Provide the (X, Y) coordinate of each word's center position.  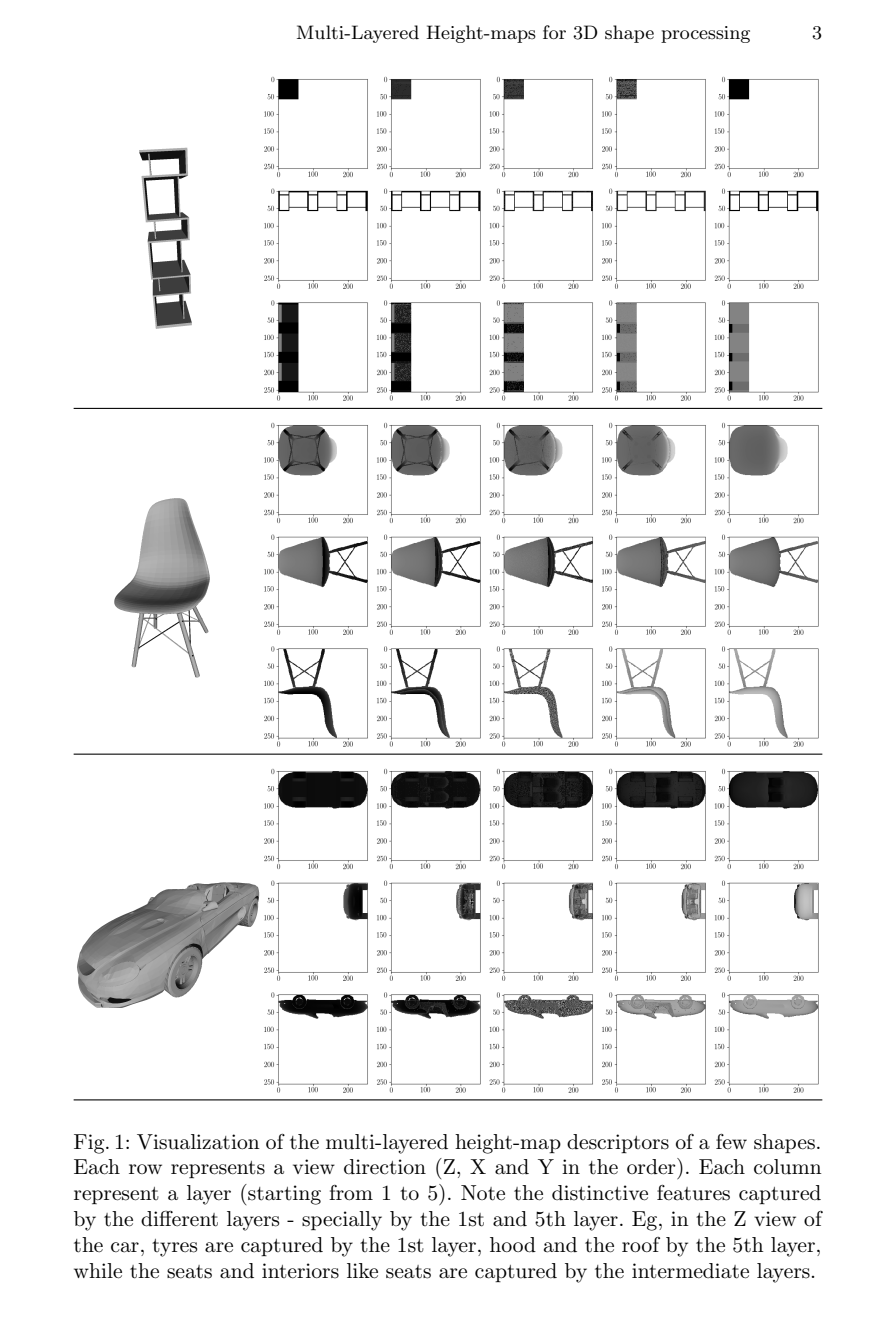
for (554, 32)
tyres (174, 1248)
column (788, 1167)
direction (385, 1166)
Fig (90, 1144)
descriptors (618, 1143)
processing (705, 34)
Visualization (198, 1142)
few (731, 1141)
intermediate (690, 1271)
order (652, 1166)
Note (483, 1193)
